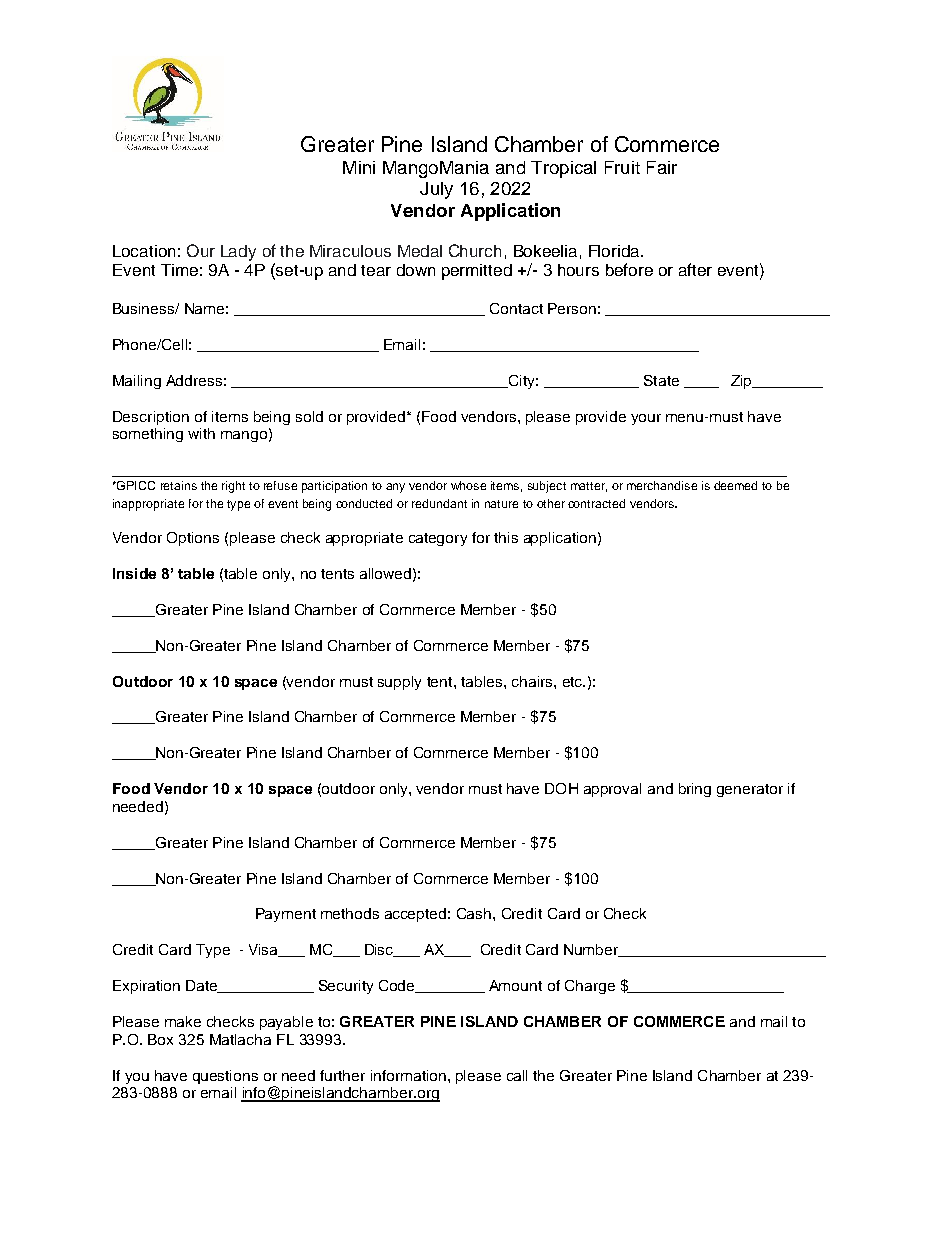  Describe the element at coordinates (646, 419) in the image. I see `your` at that location.
